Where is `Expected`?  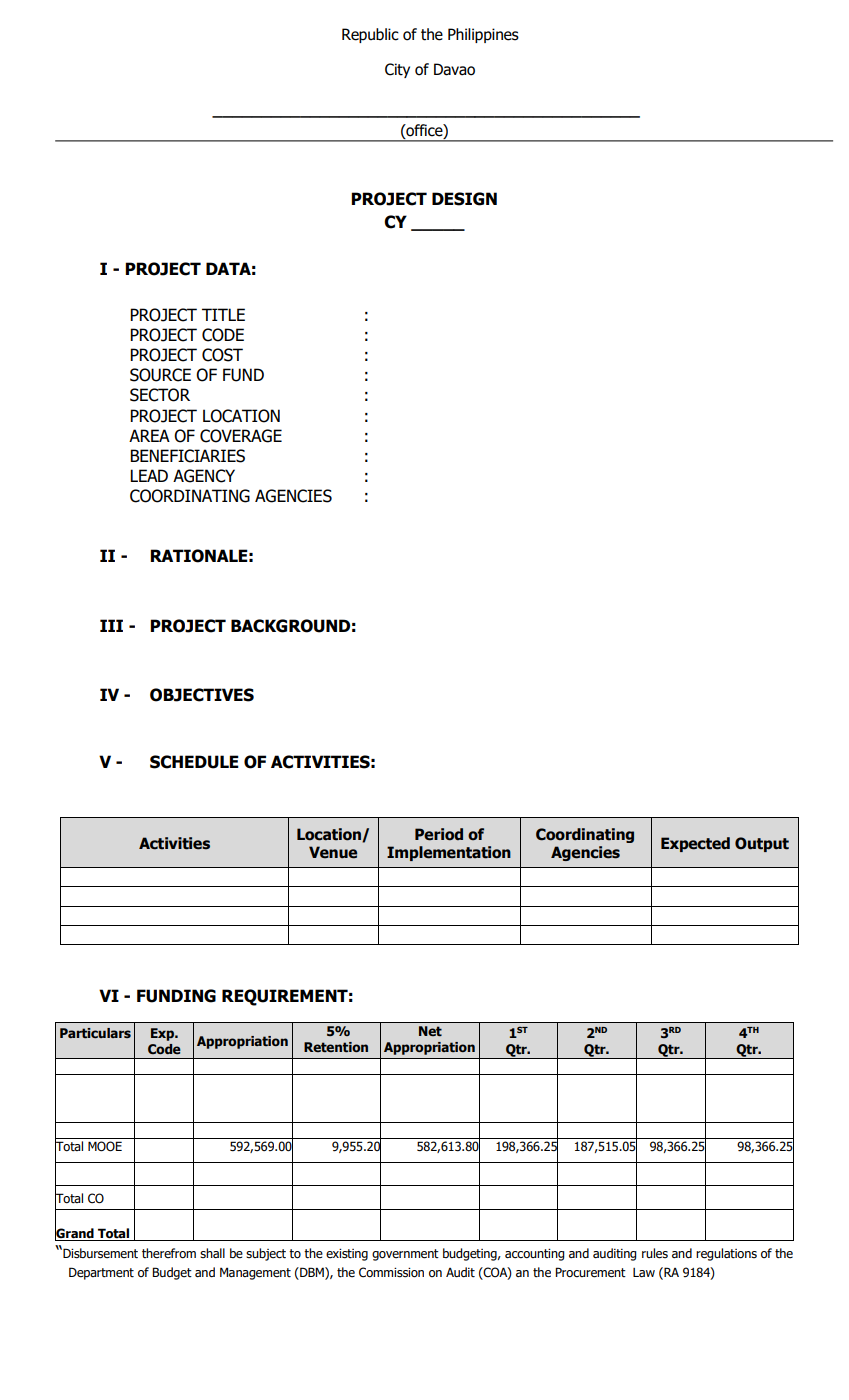
Expected is located at coordinates (695, 844).
